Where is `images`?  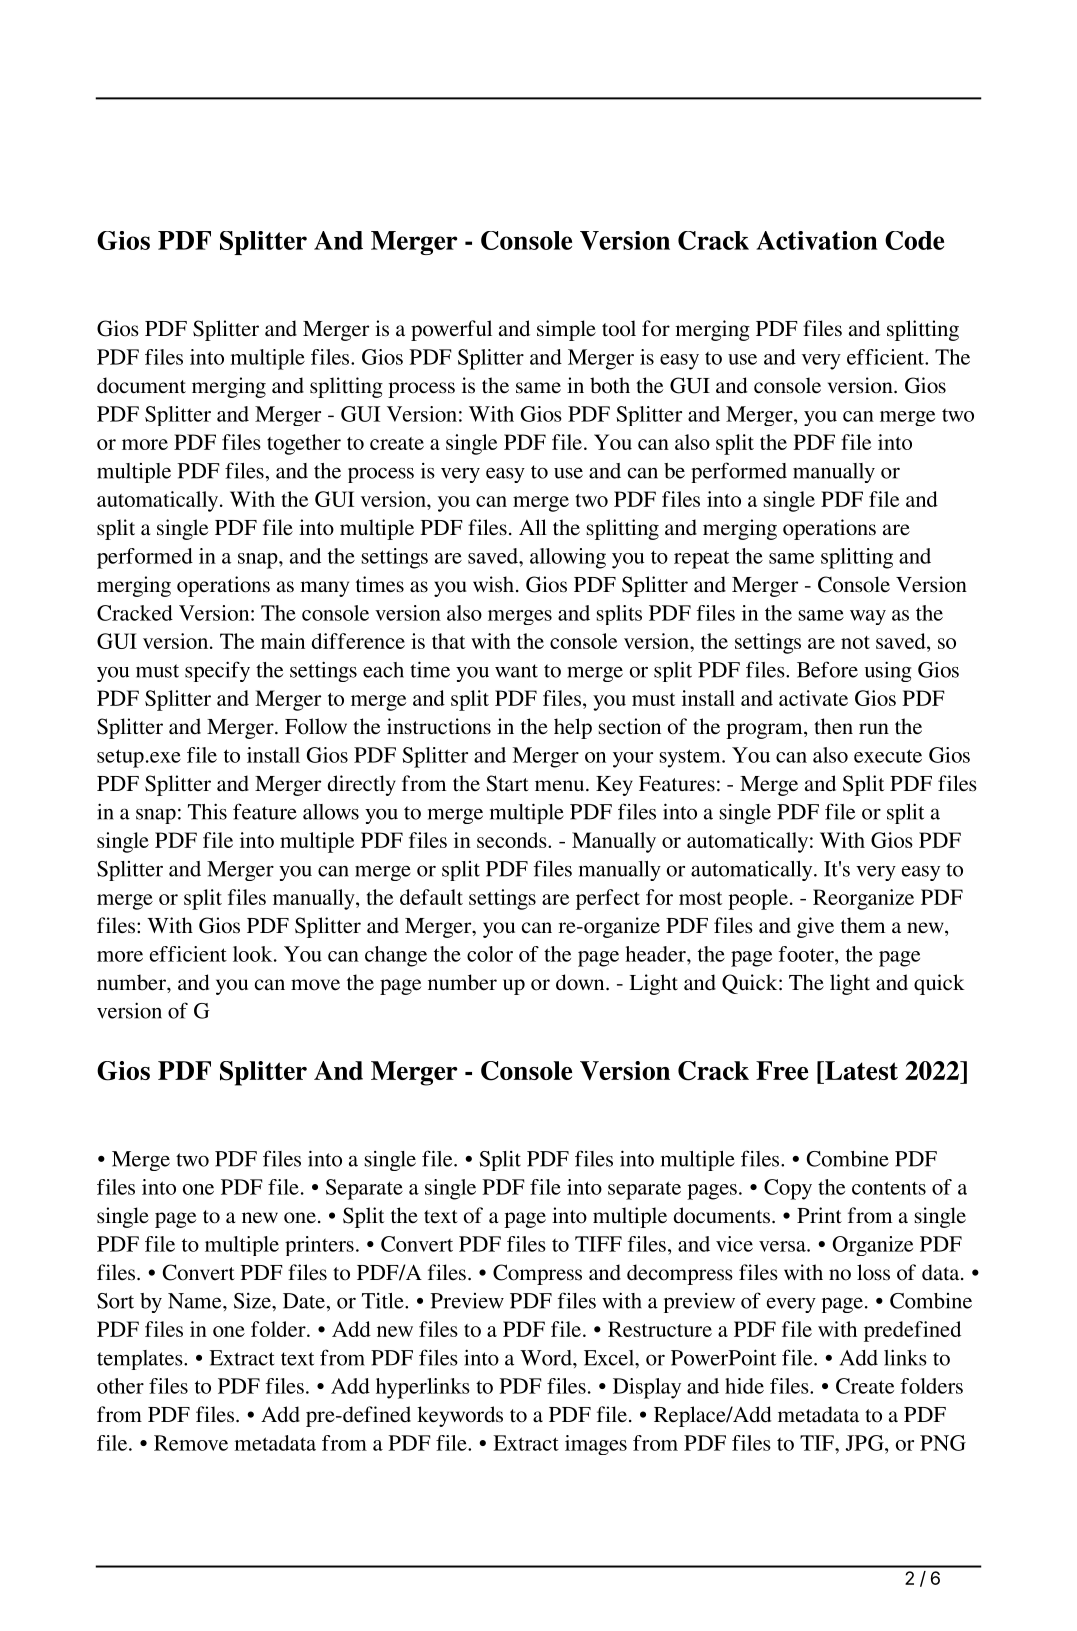
images is located at coordinates (596, 1445).
